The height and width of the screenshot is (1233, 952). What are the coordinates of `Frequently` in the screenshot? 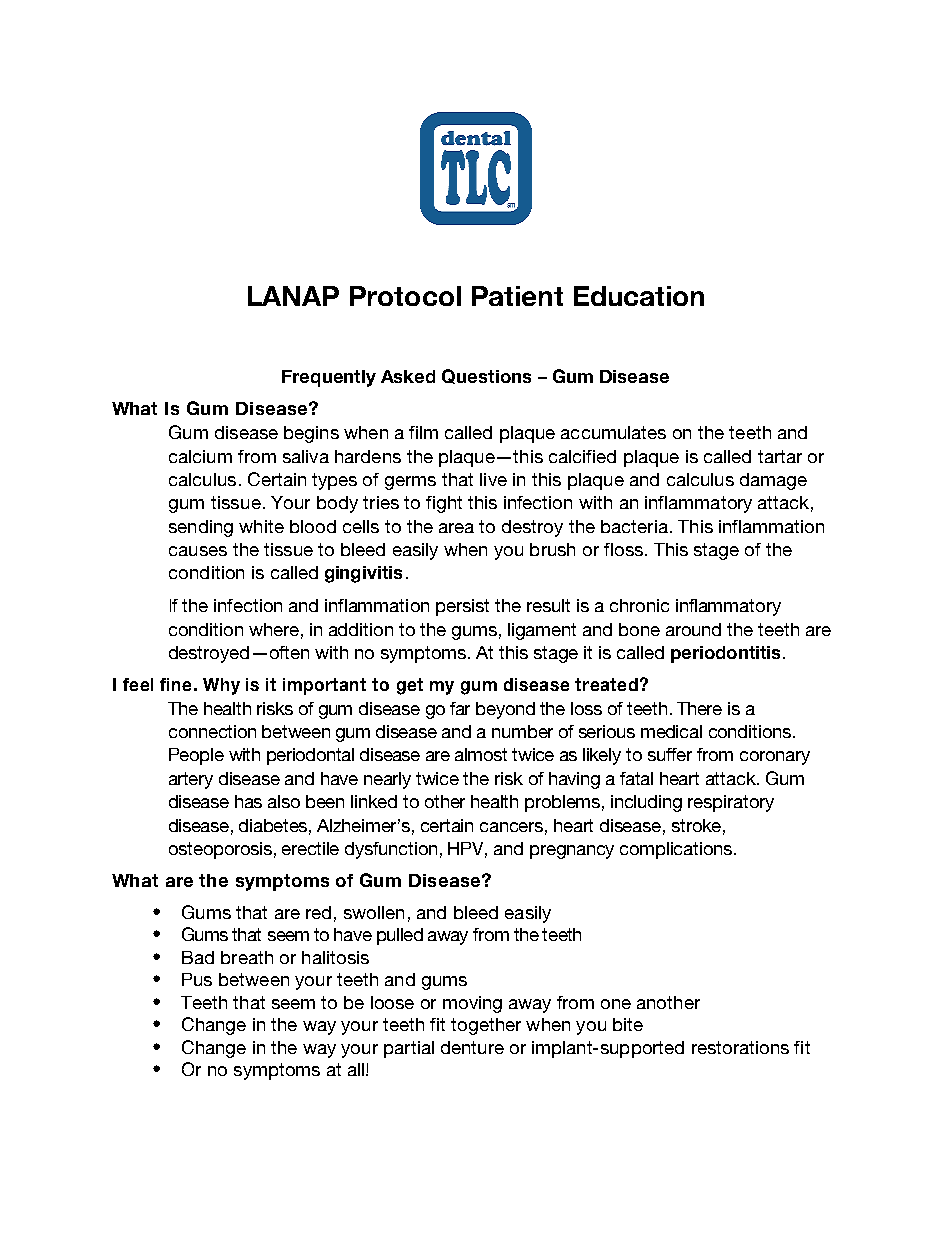 It's located at (329, 378).
